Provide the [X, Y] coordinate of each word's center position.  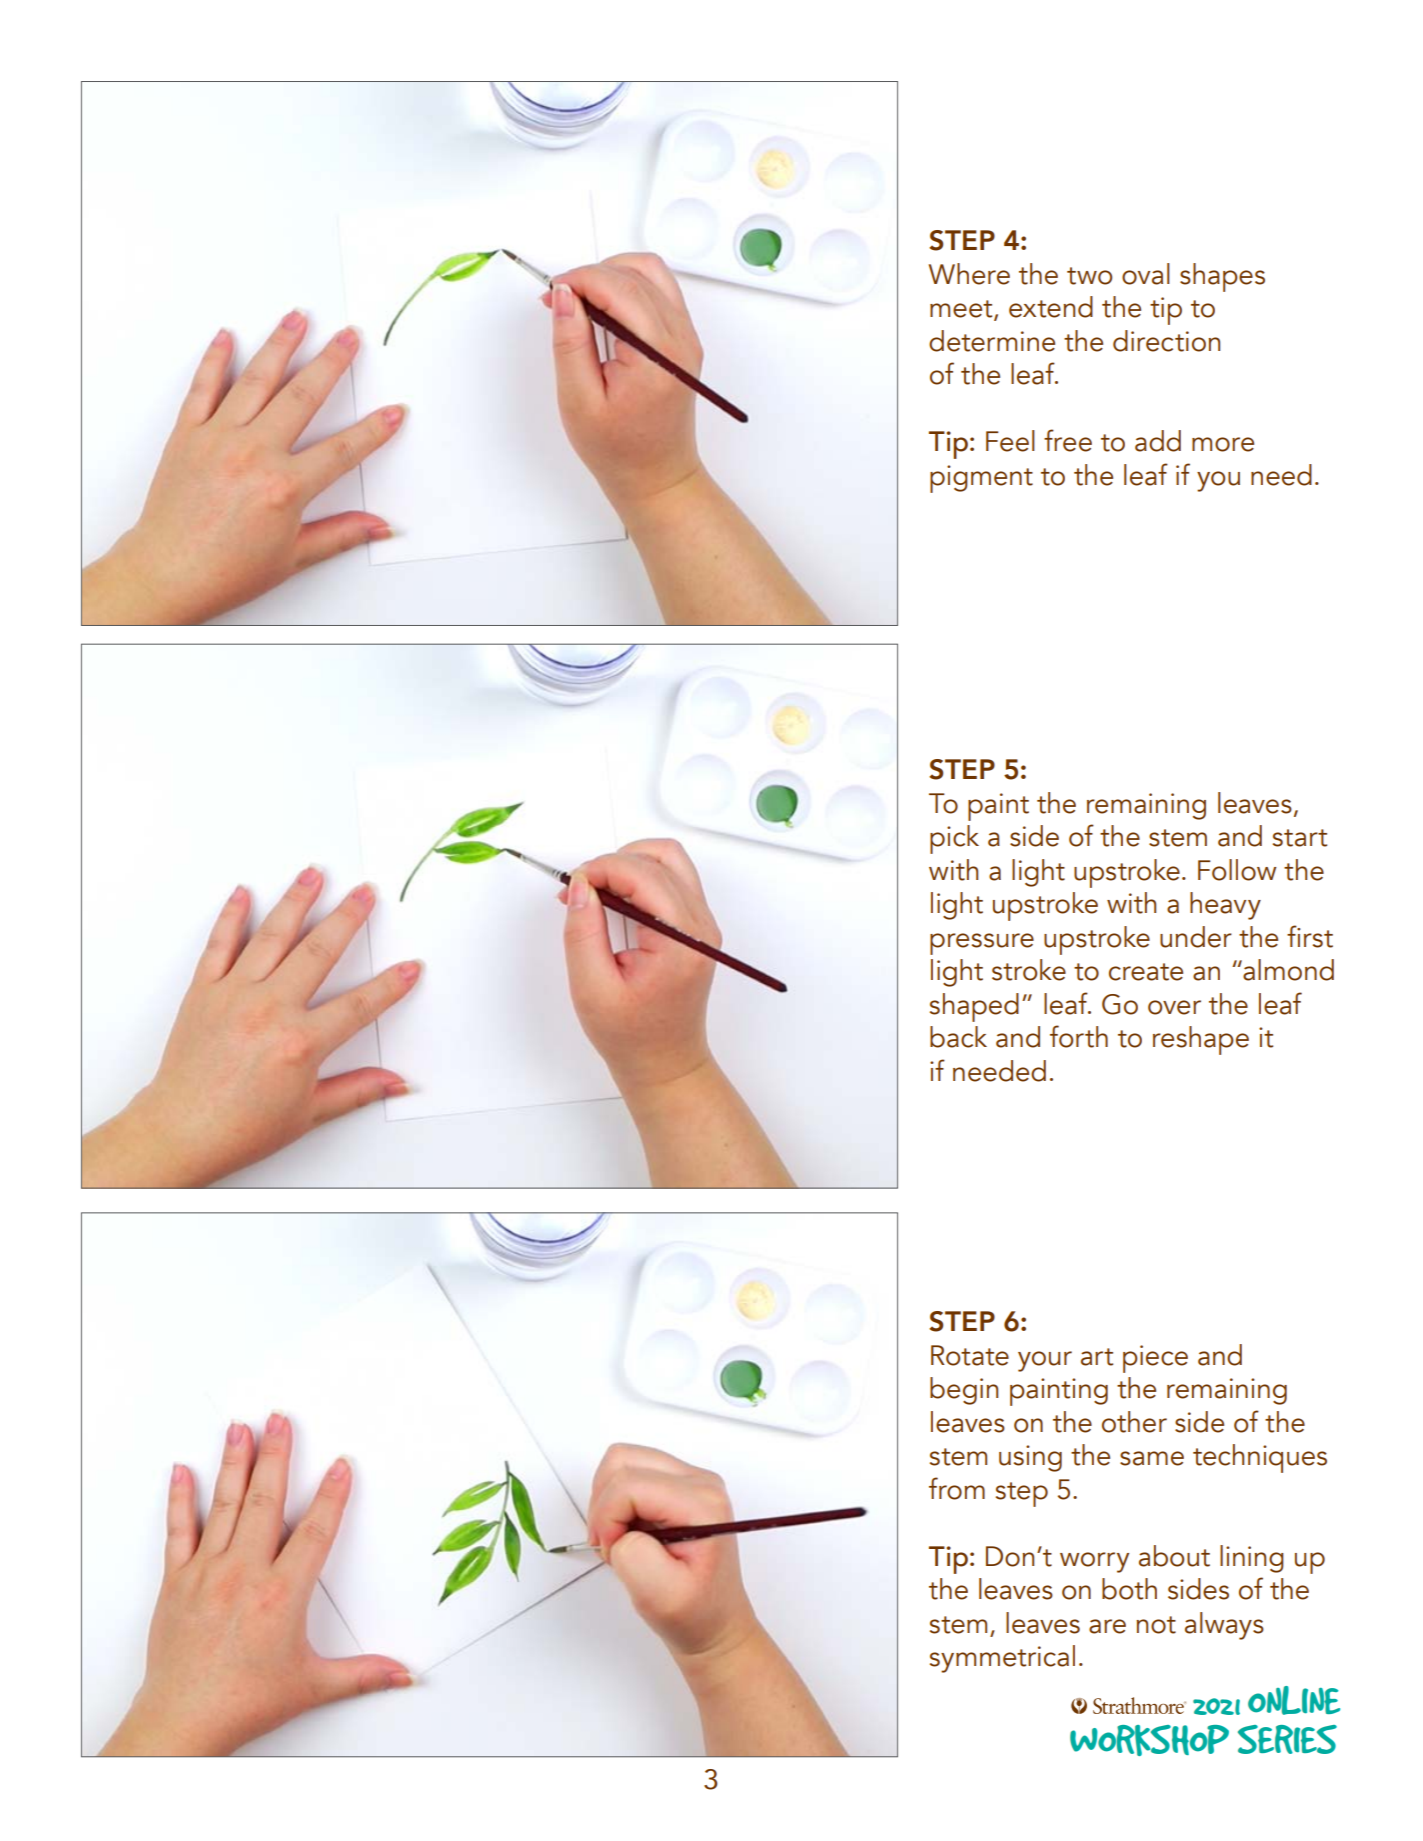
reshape [1201, 1040]
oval [1146, 274]
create [1146, 972]
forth [1079, 1036]
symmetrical [1002, 1659]
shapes [1222, 277]
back [958, 1037]
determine [992, 341]
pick [954, 839]
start [1300, 838]
